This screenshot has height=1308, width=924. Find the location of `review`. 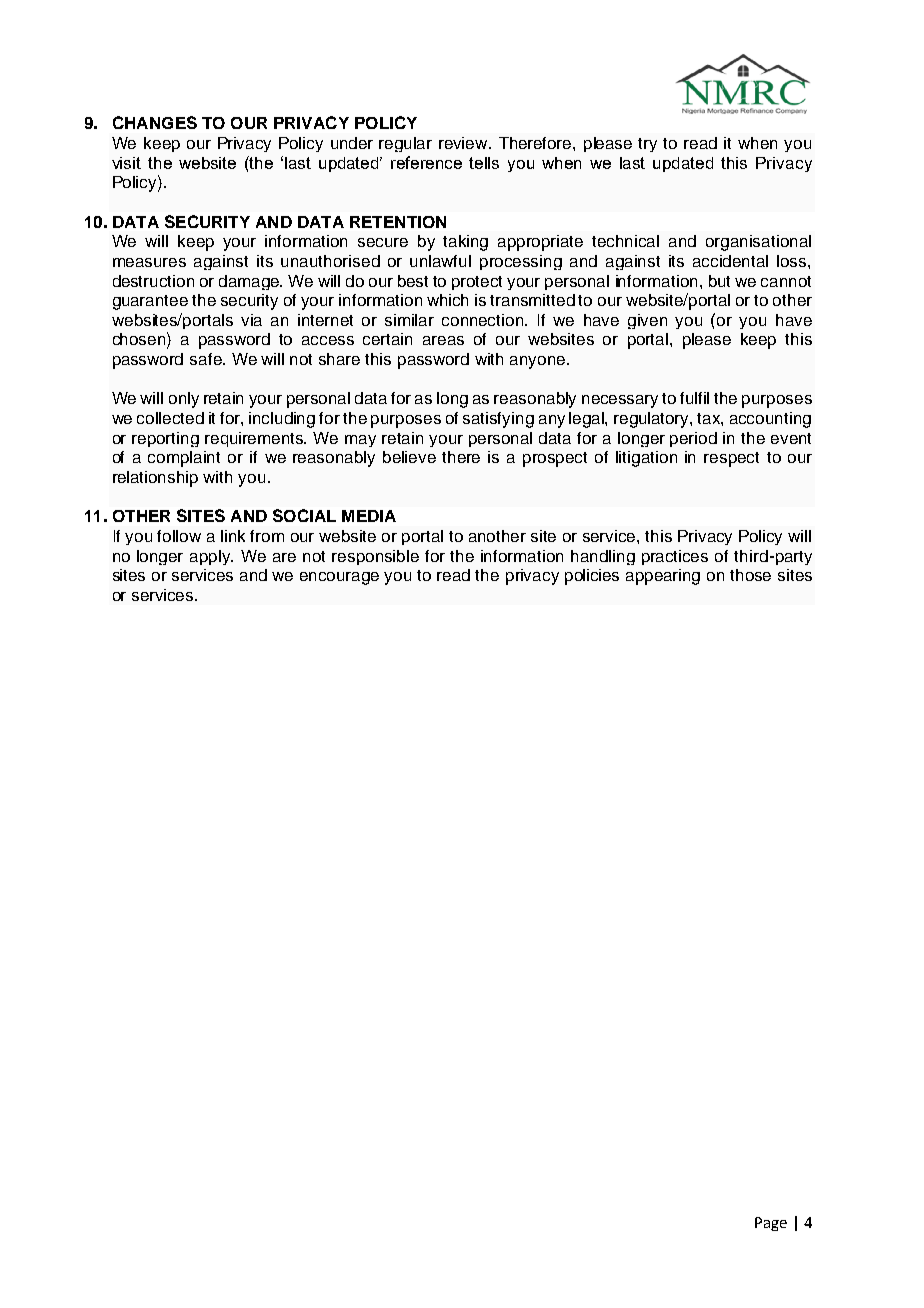

review is located at coordinates (464, 143).
